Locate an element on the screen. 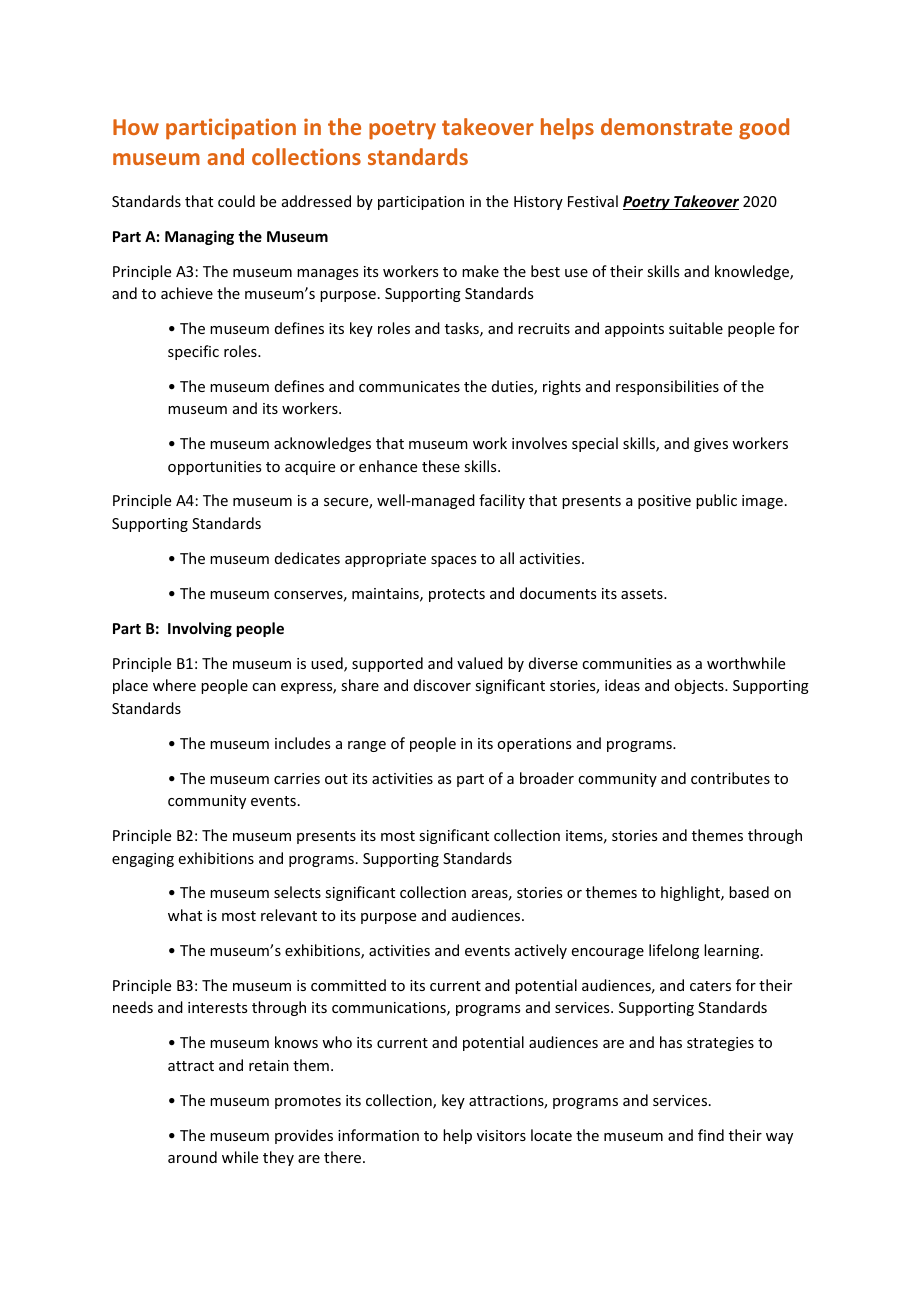 The image size is (924, 1308). demonstrate is located at coordinates (666, 126).
